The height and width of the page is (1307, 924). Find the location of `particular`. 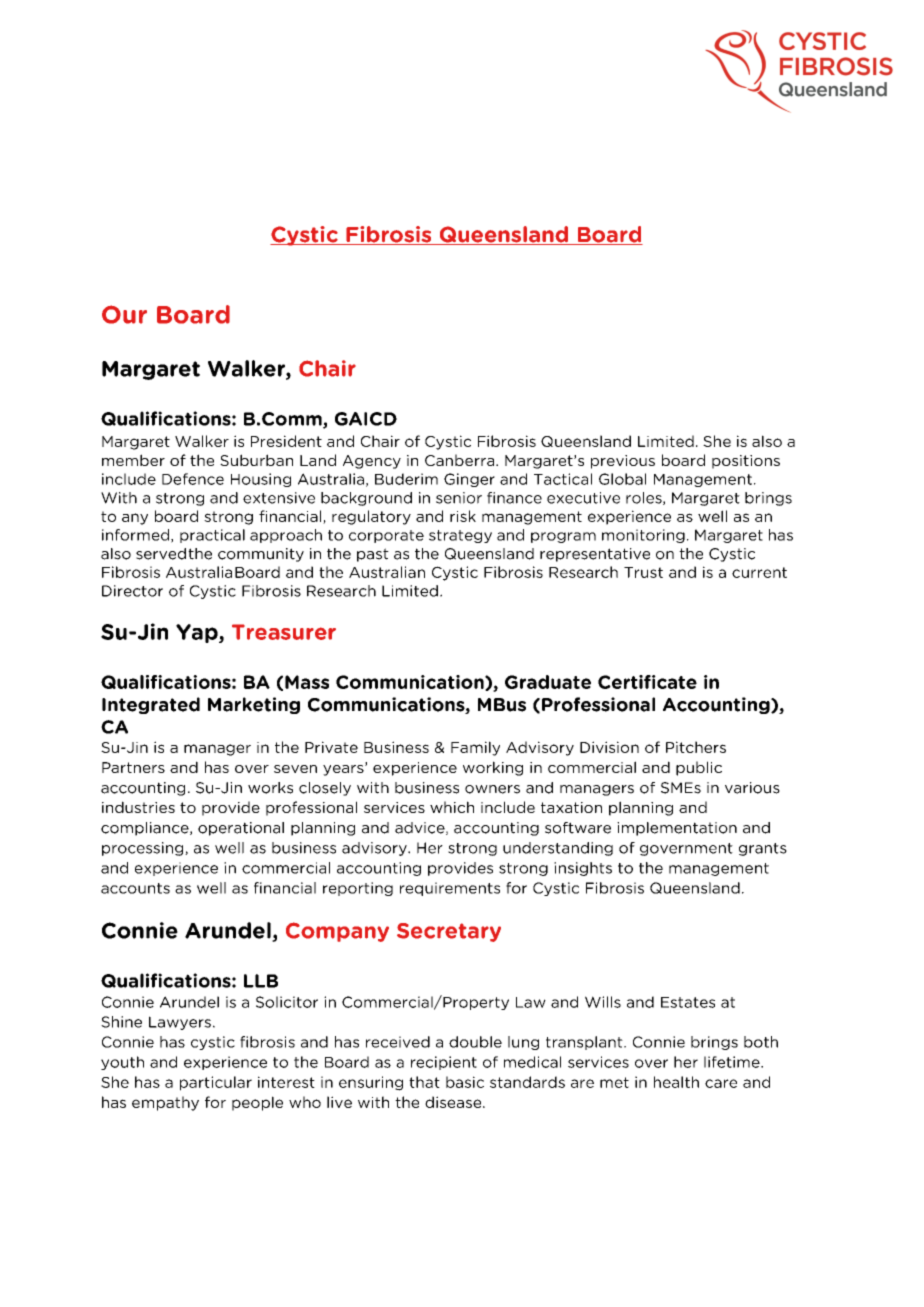

particular is located at coordinates (216, 1083).
